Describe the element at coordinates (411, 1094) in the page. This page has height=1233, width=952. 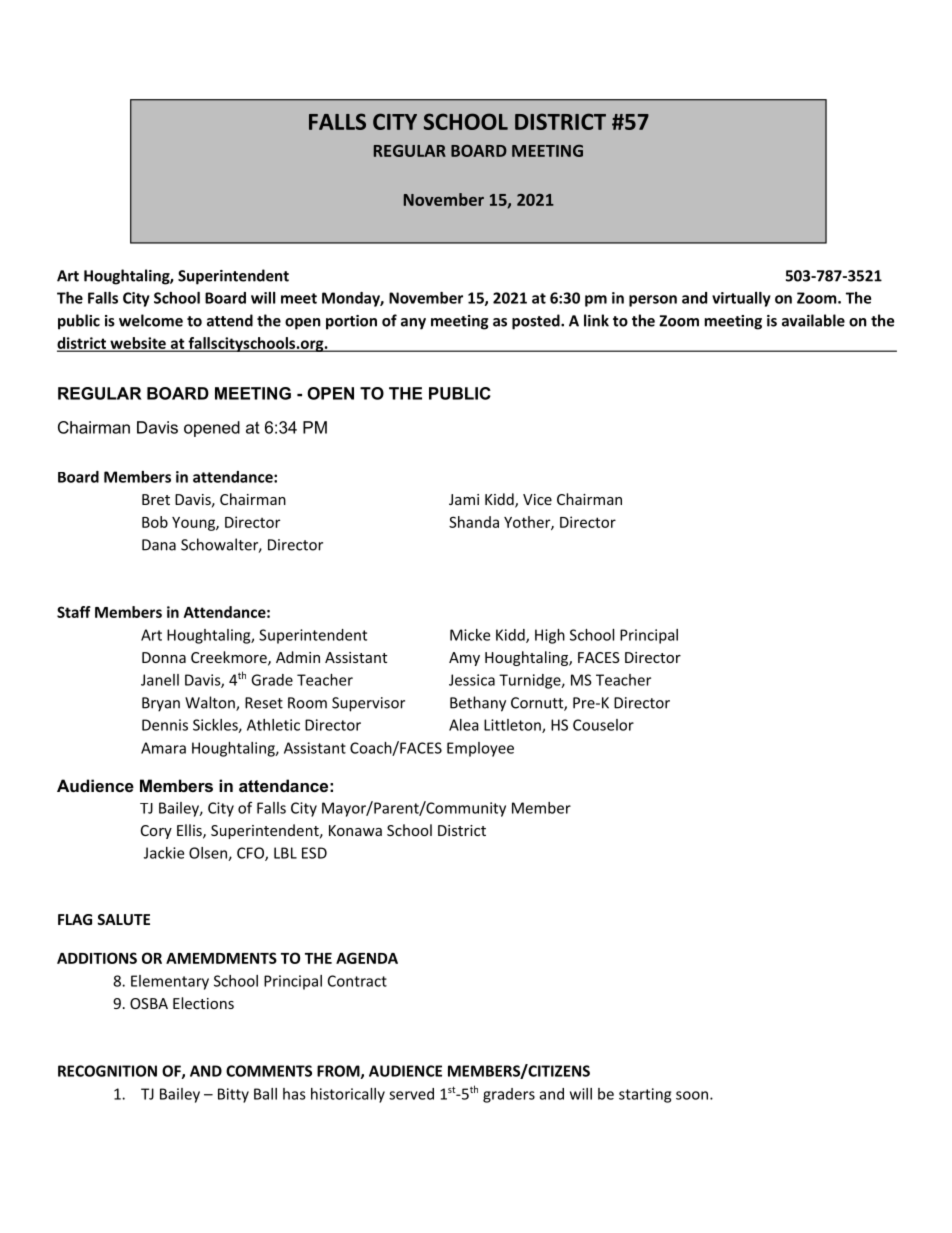
I see `served` at that location.
